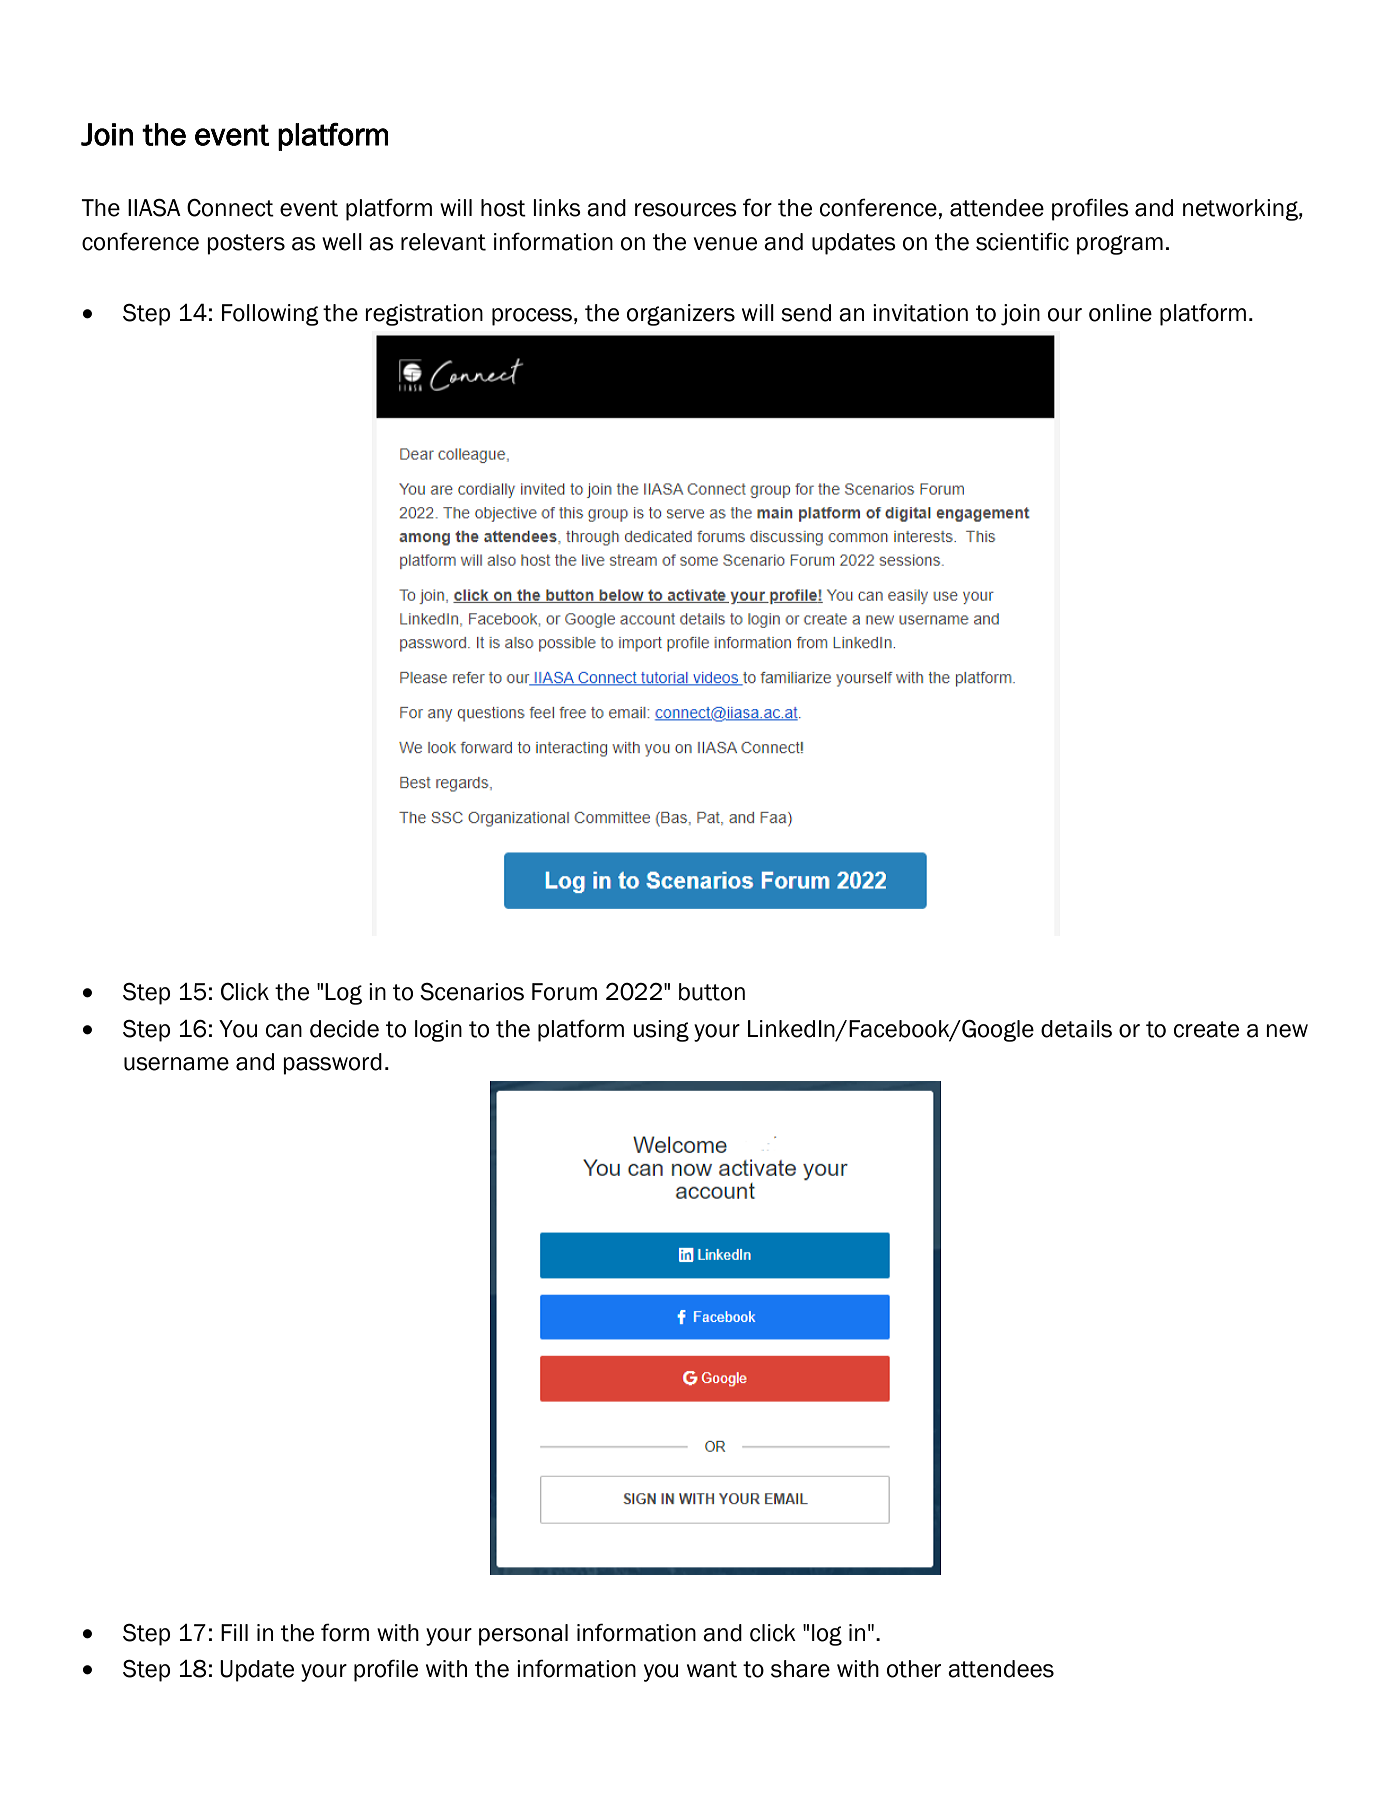 The width and height of the page is (1391, 1800). What do you see at coordinates (1076, 1029) in the page?
I see `details` at bounding box center [1076, 1029].
